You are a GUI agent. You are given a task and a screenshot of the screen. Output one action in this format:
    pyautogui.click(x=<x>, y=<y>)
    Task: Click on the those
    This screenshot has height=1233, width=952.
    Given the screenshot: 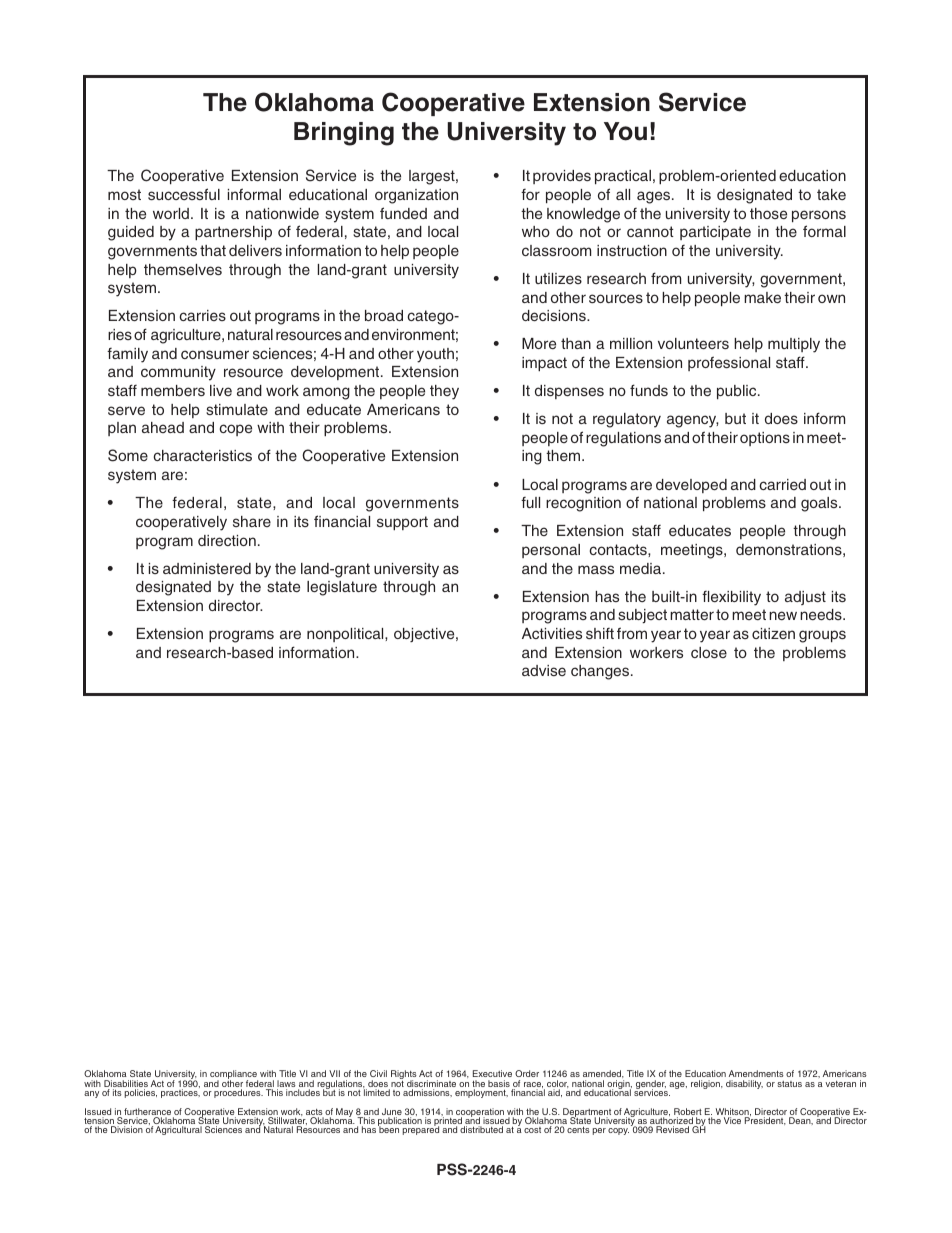 What is the action you would take?
    pyautogui.click(x=768, y=213)
